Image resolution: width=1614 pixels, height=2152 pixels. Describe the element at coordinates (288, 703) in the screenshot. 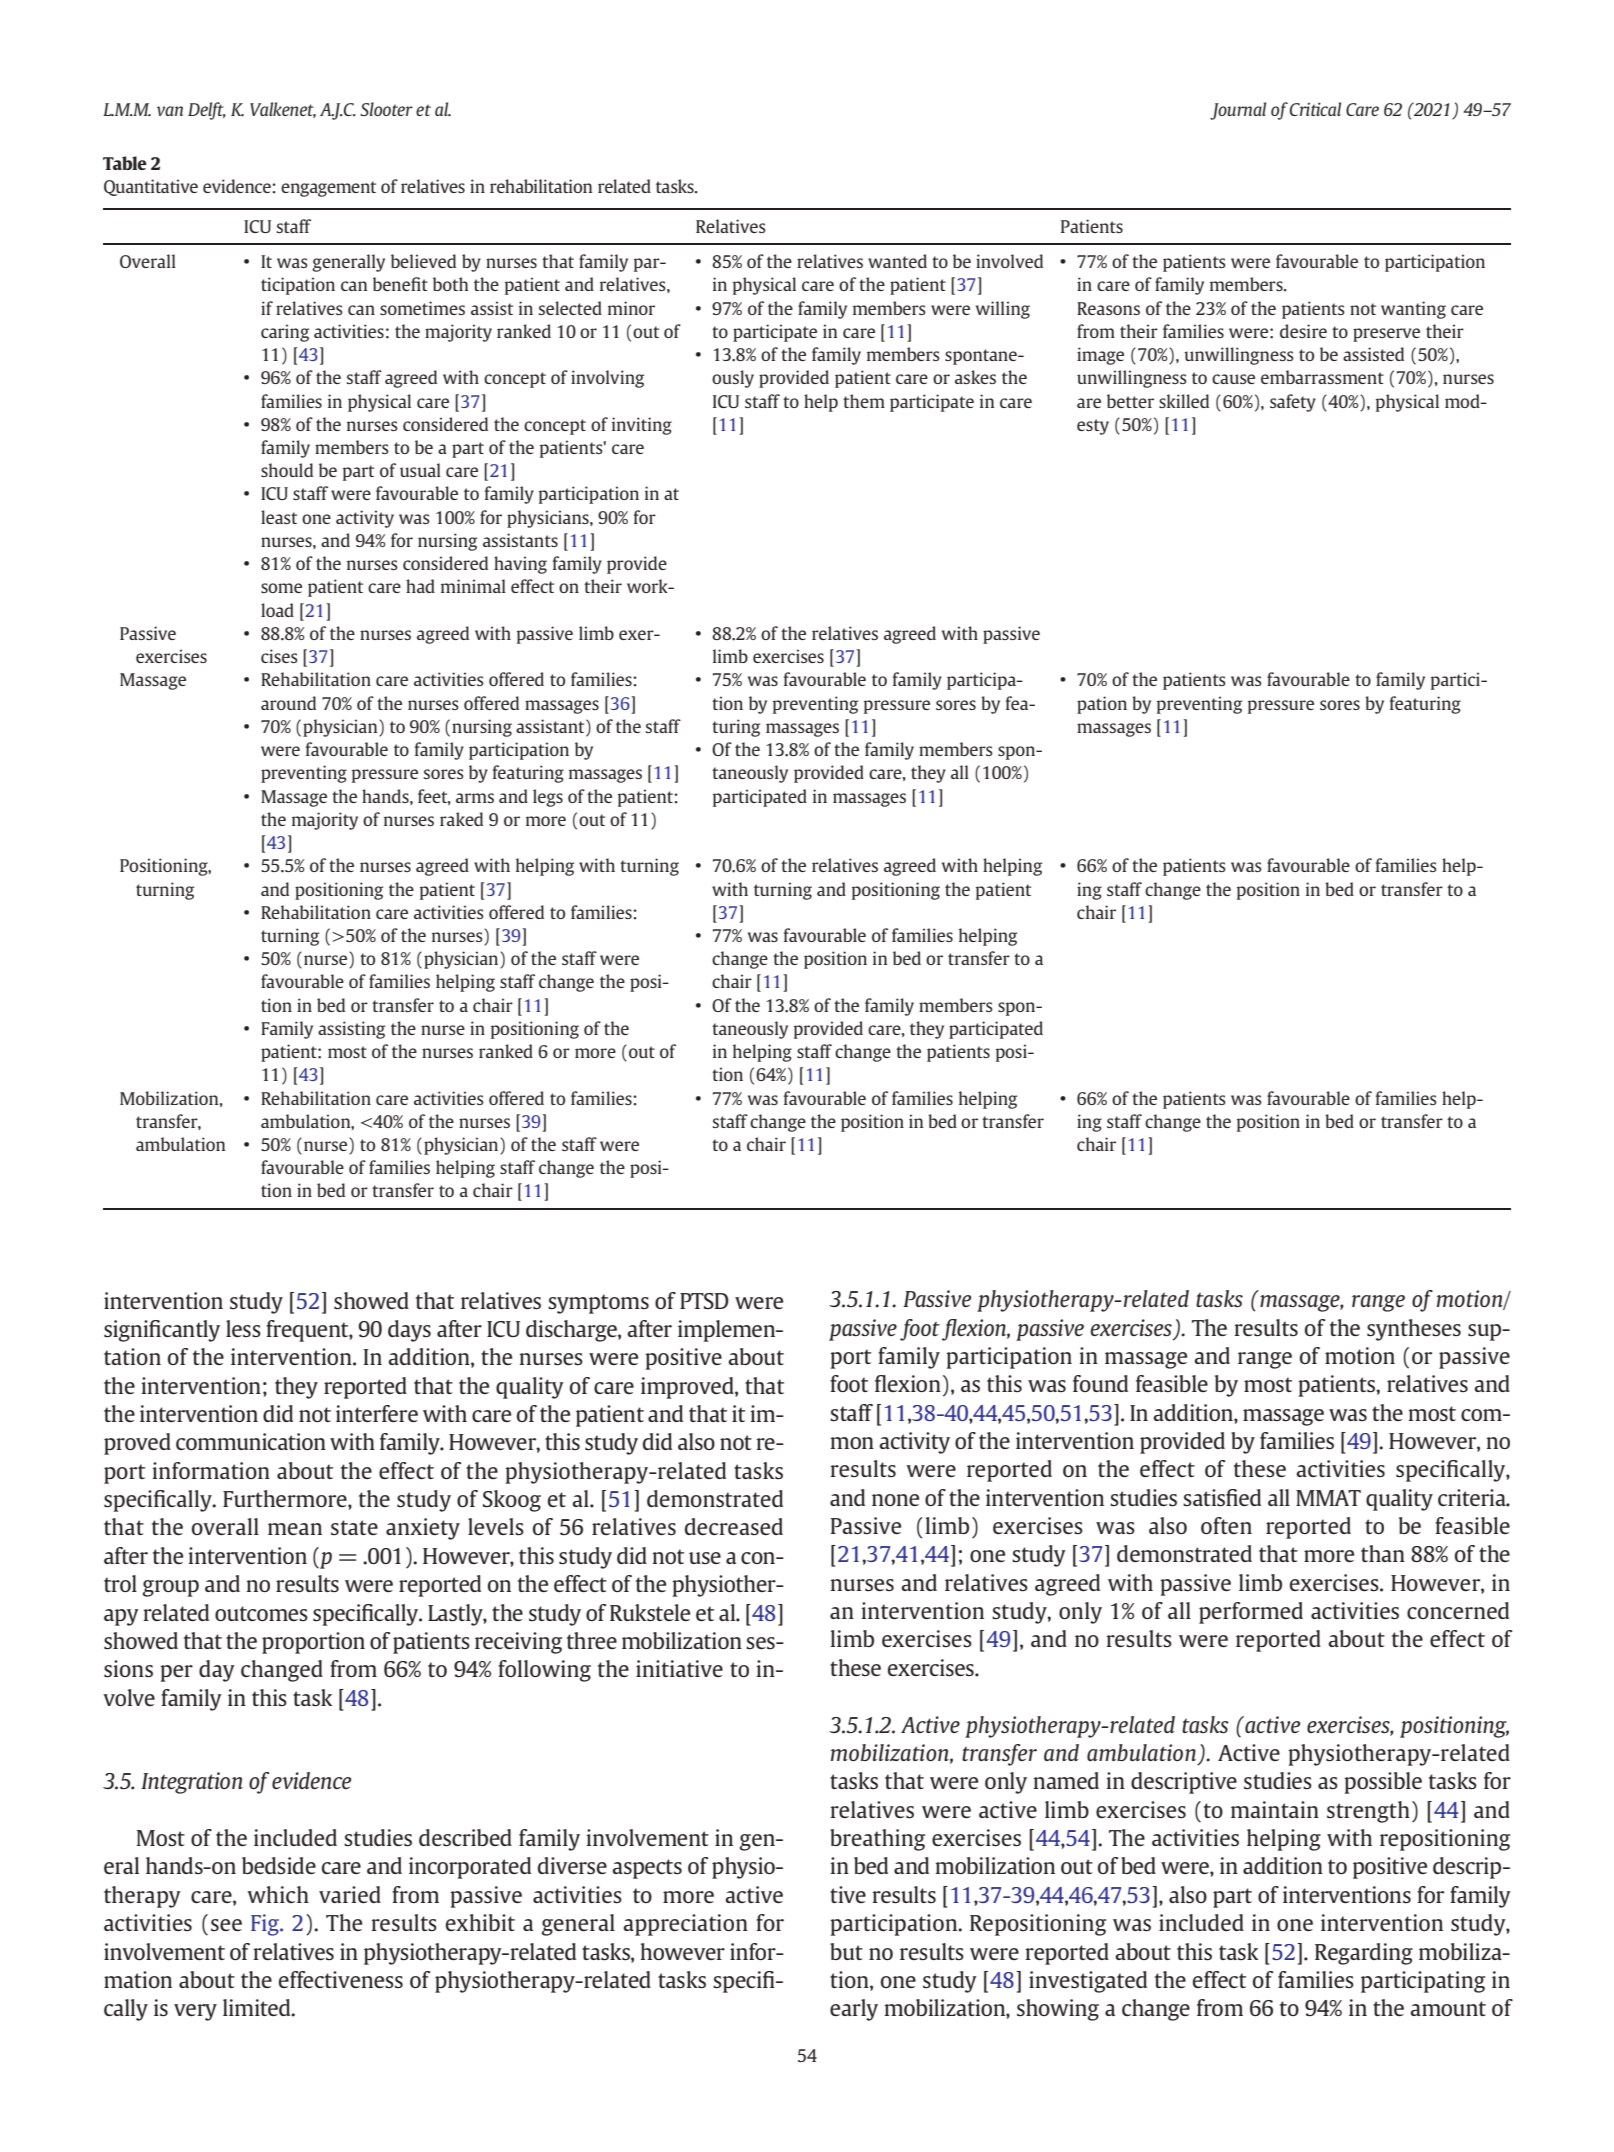

I see `around` at that location.
